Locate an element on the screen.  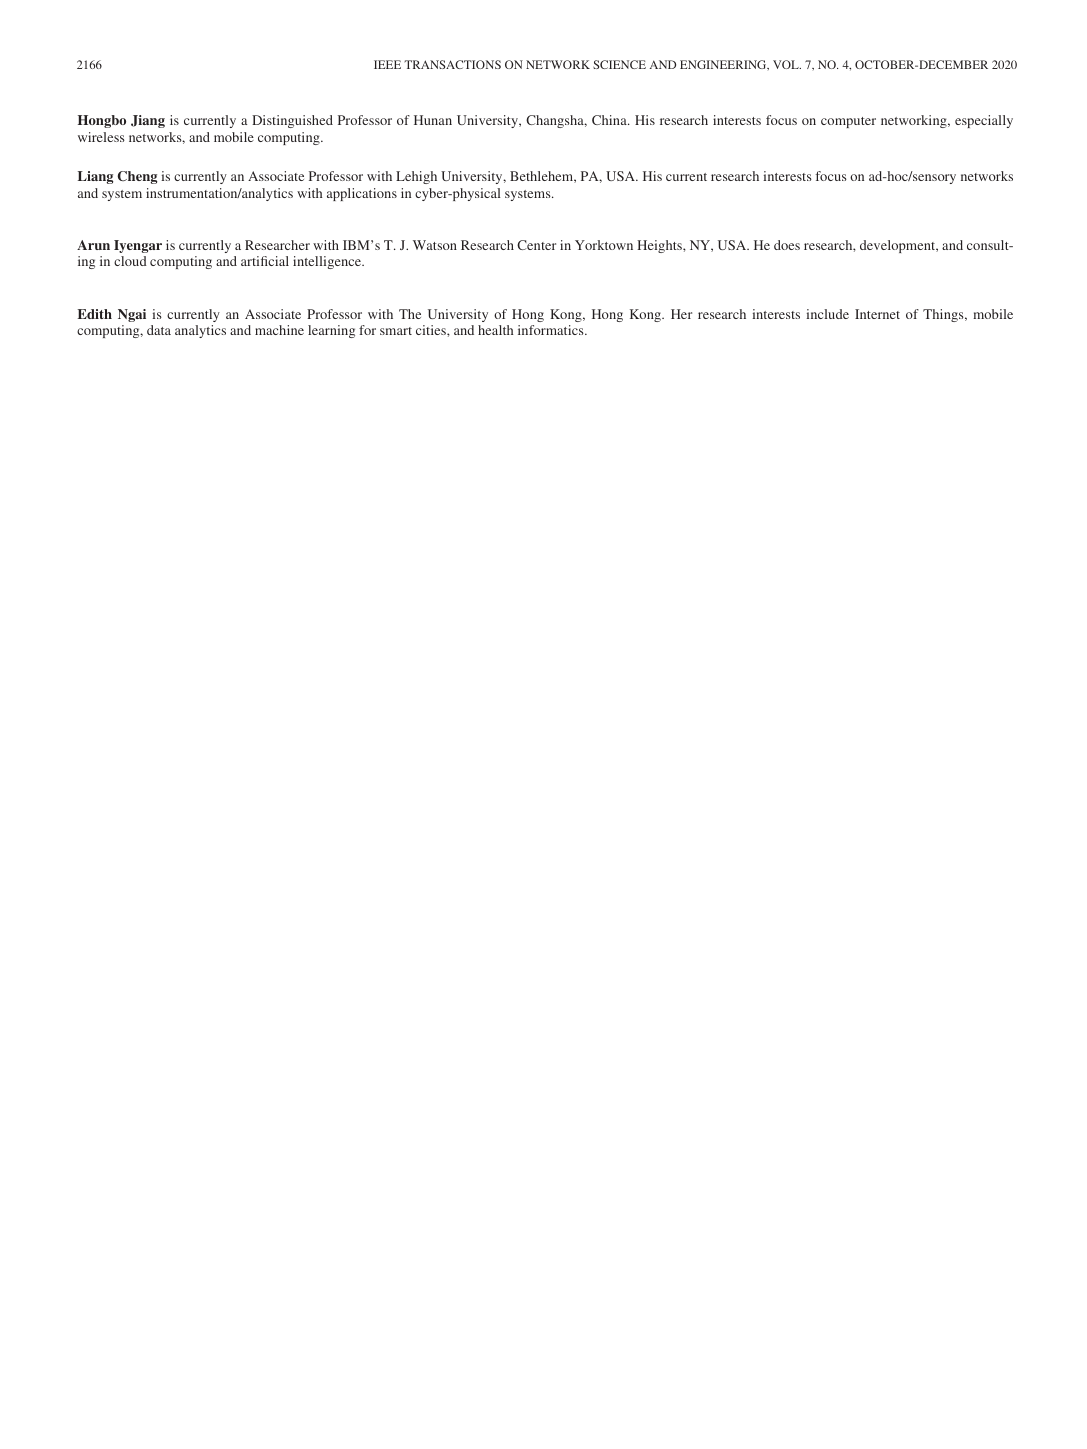
informatics is located at coordinates (552, 330).
